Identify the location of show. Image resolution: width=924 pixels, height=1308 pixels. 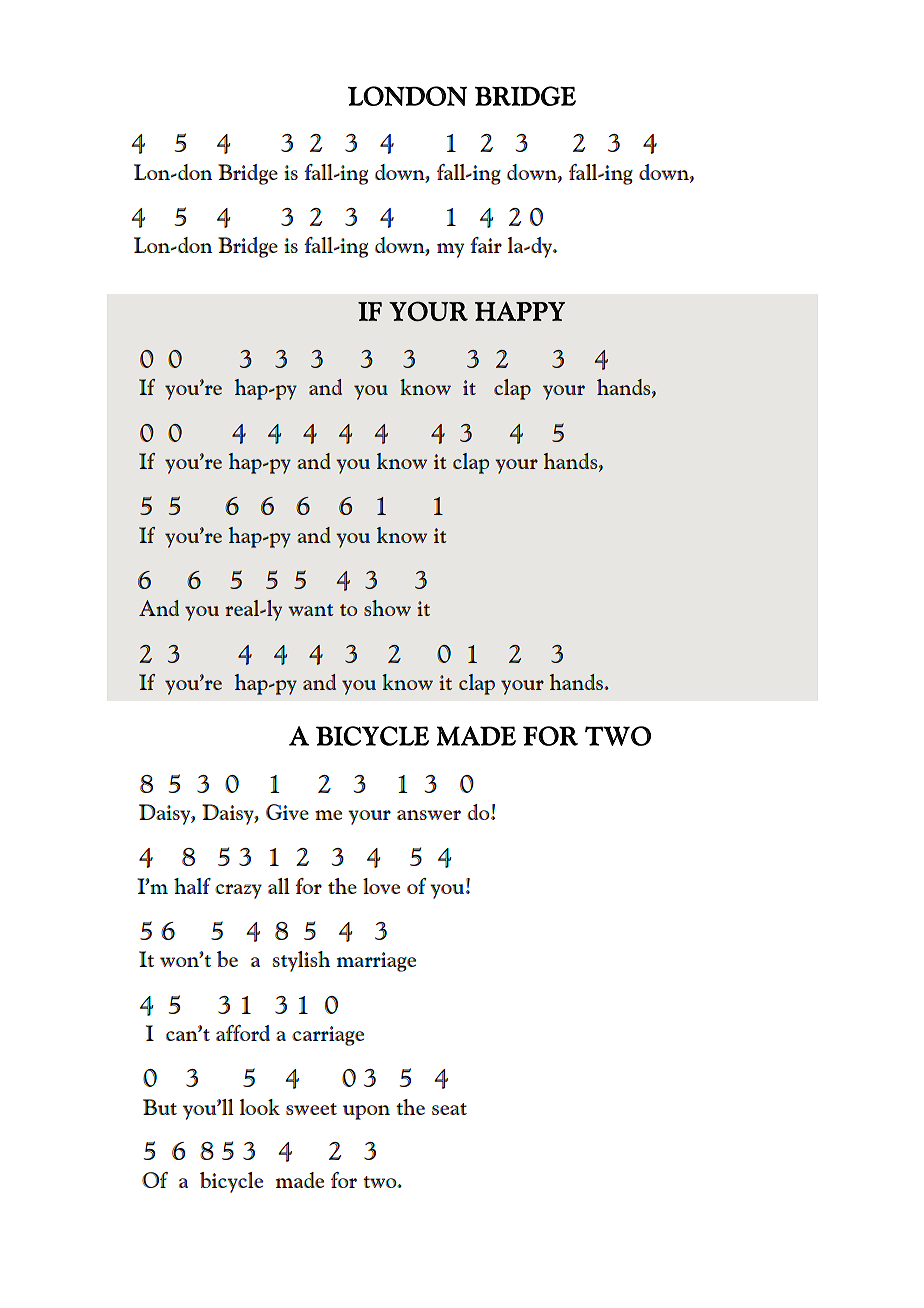
(387, 608).
